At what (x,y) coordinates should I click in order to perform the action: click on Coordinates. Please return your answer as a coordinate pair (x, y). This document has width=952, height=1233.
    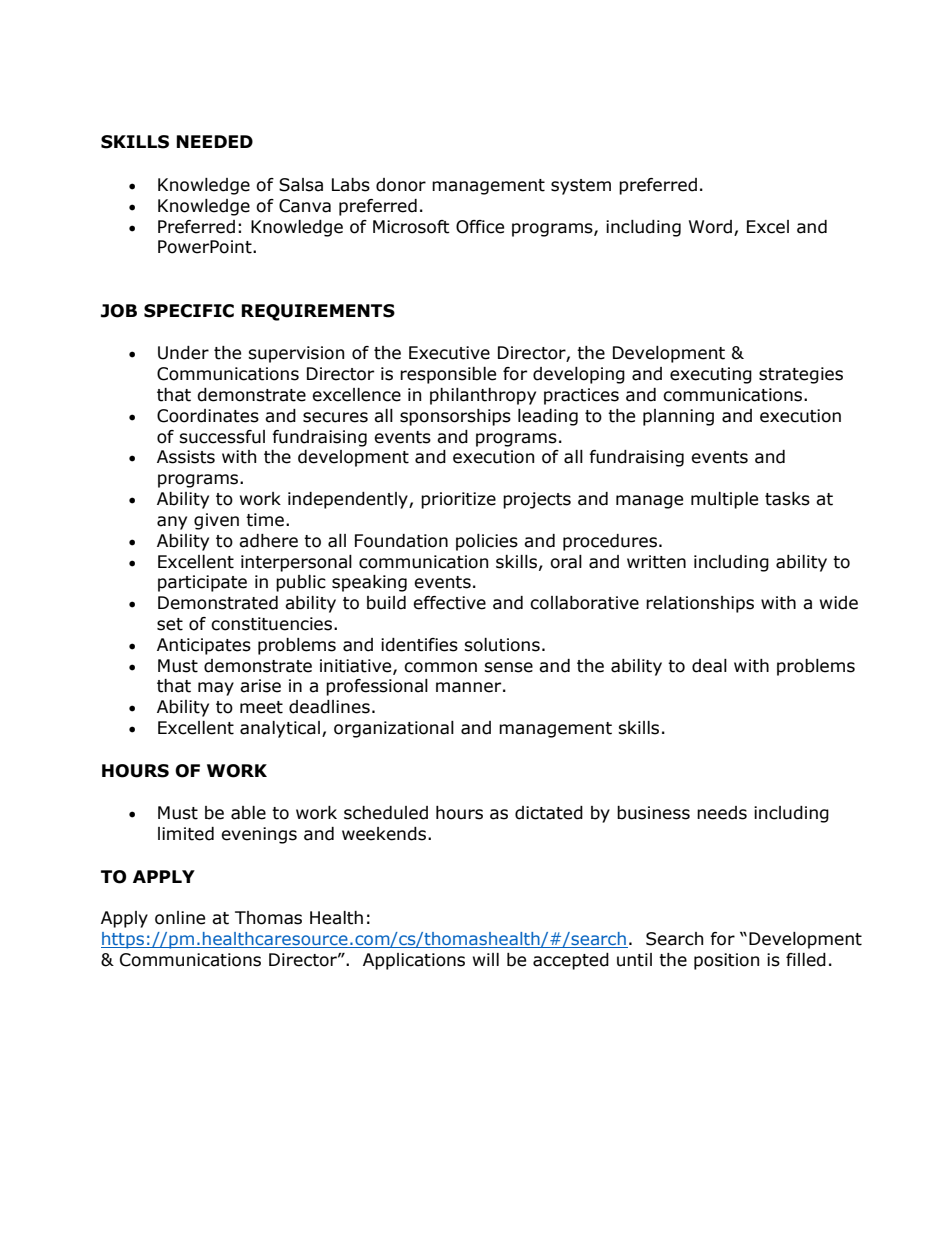
    Looking at the image, I should click on (208, 416).
